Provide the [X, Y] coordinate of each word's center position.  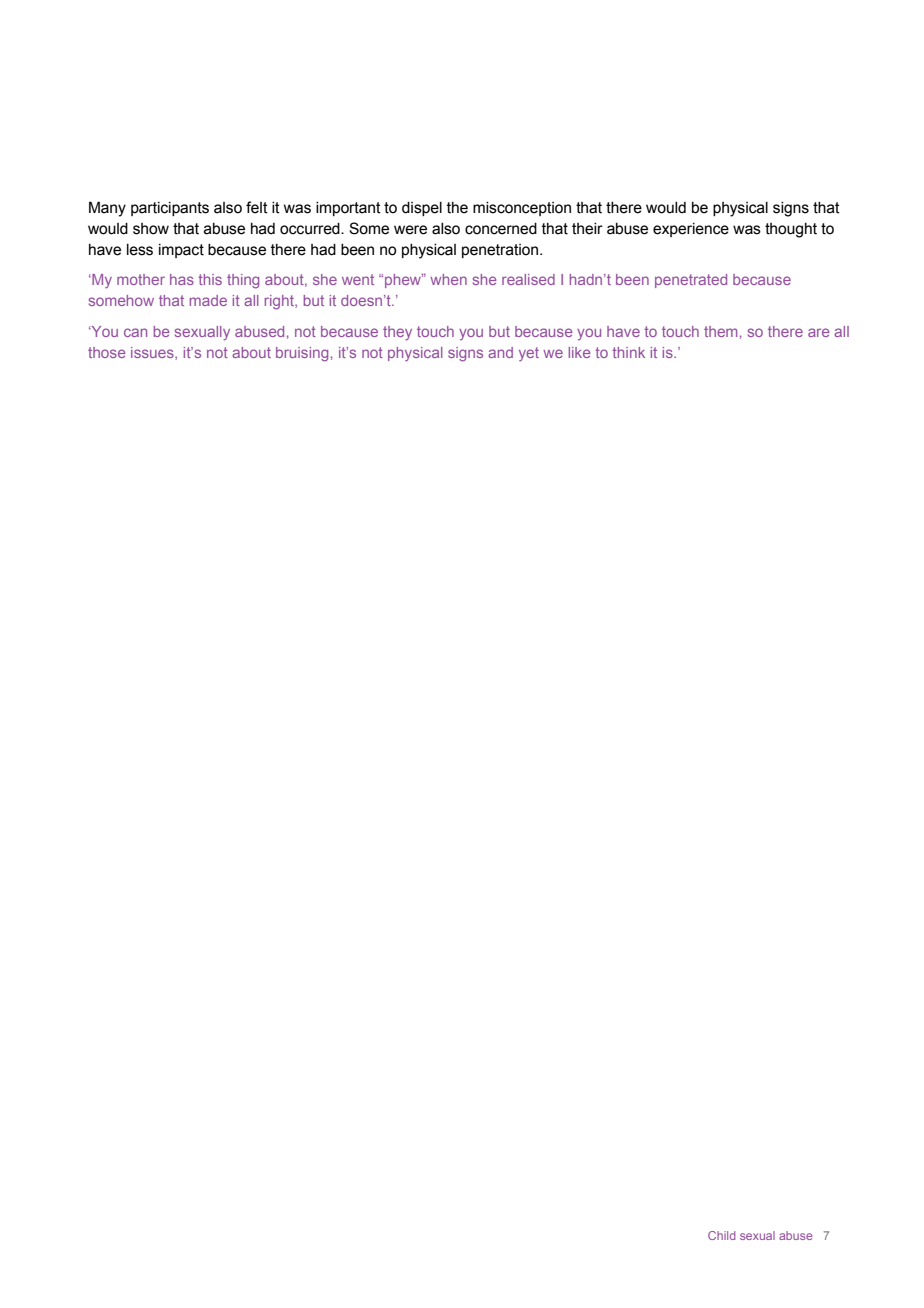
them [720, 331]
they [397, 333]
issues [153, 353]
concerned [501, 229]
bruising [302, 354]
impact [181, 251]
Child [721, 1235]
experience [691, 230]
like [579, 352]
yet [529, 354]
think [628, 352]
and [500, 352]
